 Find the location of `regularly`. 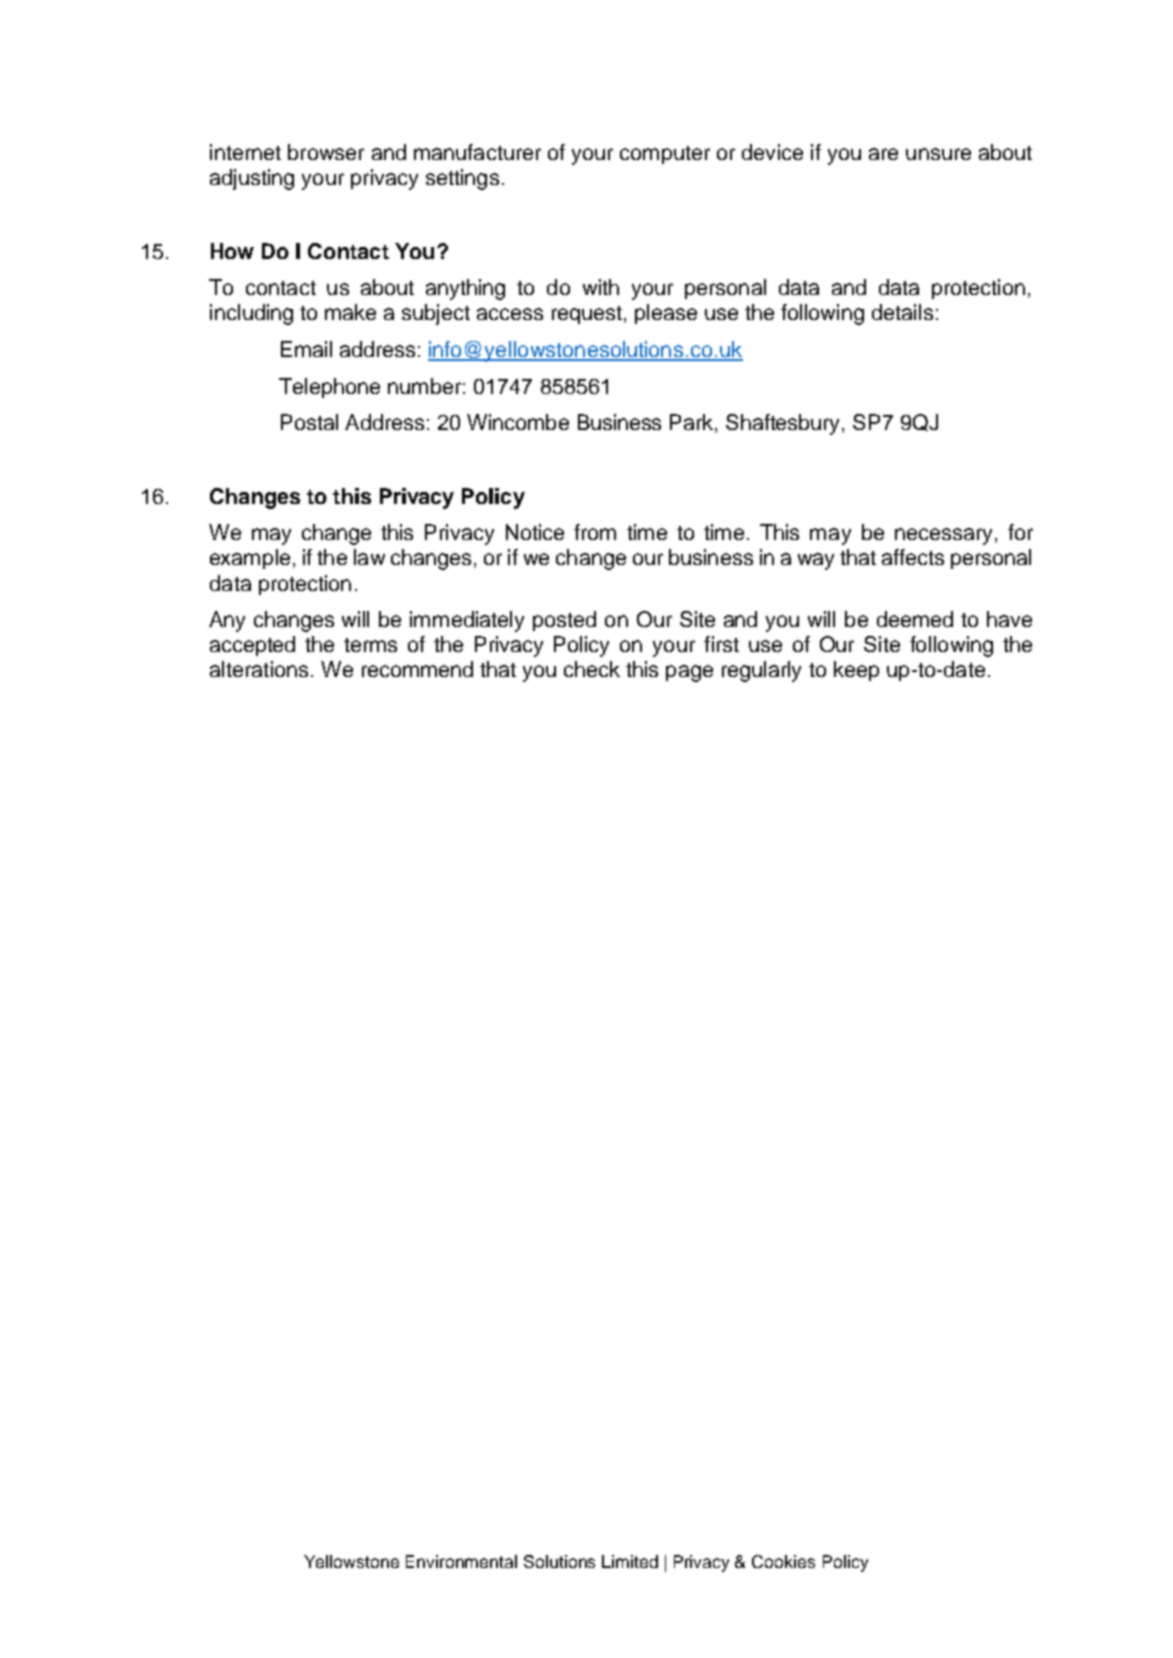

regularly is located at coordinates (761, 671).
